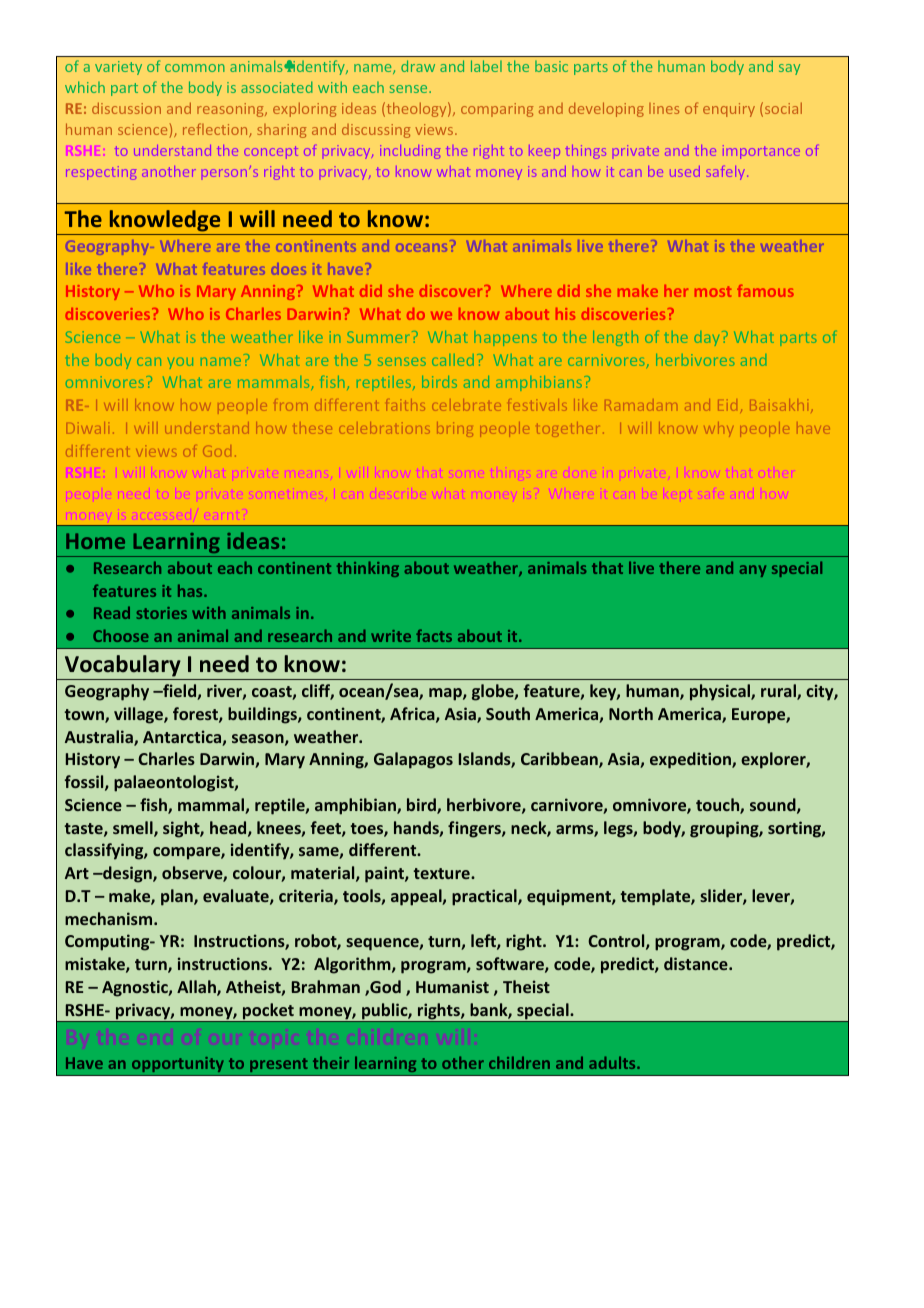  What do you see at coordinates (729, 110) in the page?
I see `enquiry` at bounding box center [729, 110].
